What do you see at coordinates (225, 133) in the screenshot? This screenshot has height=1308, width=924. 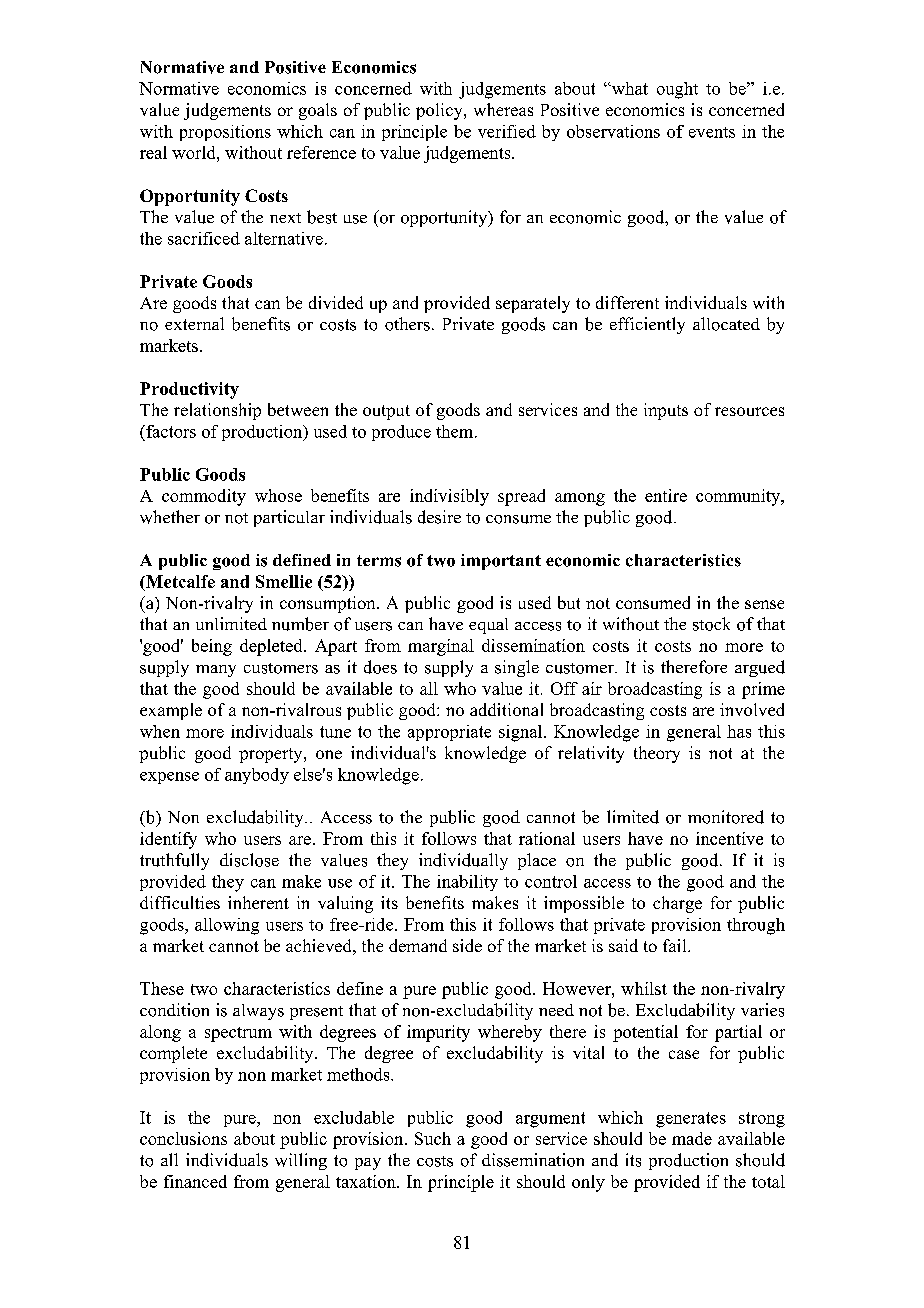 I see `propositions` at bounding box center [225, 133].
